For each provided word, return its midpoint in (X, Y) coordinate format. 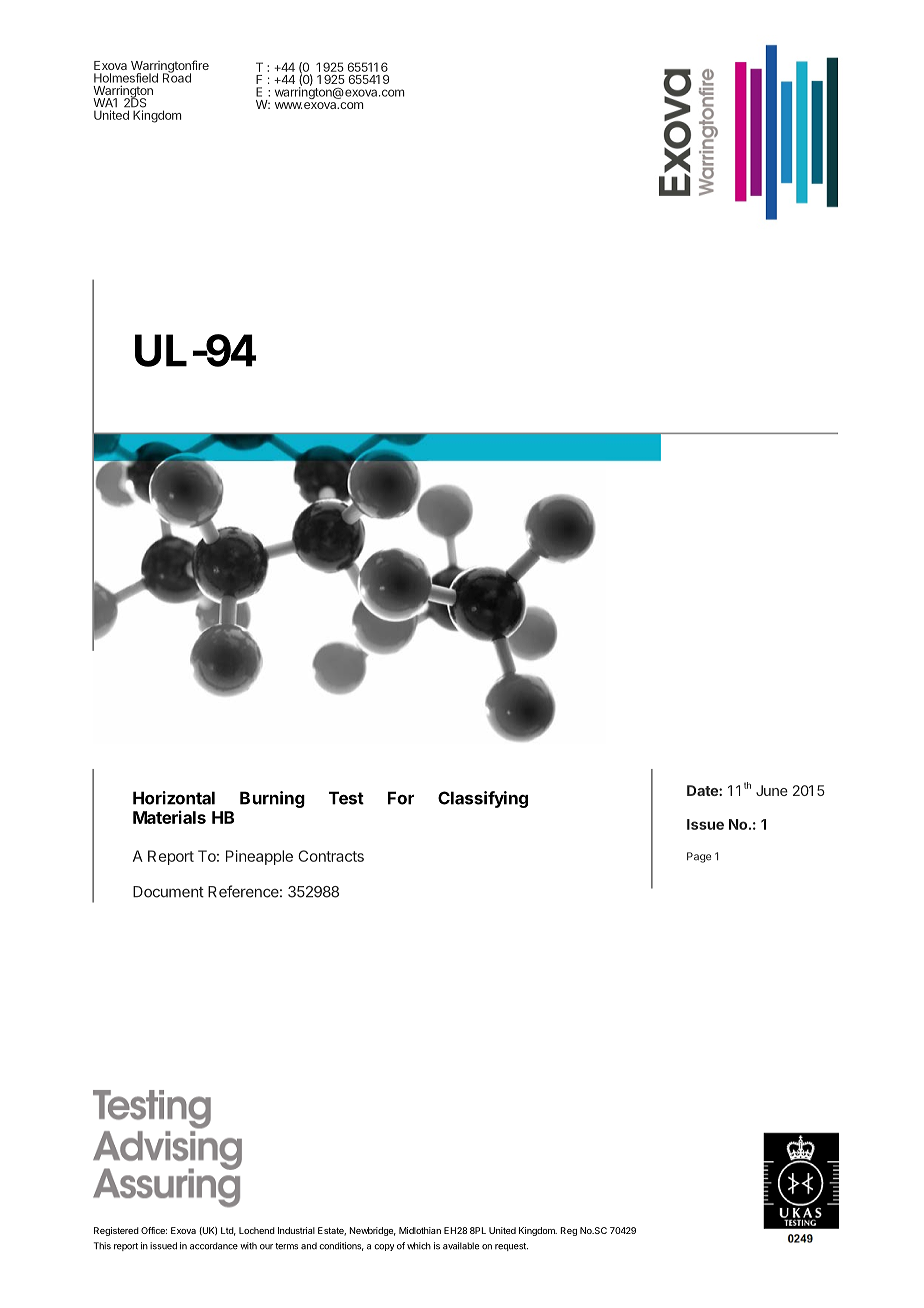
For (401, 798)
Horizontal (174, 798)
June (772, 790)
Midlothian (420, 1230)
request (511, 1247)
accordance (214, 1246)
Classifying (483, 799)
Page (699, 857)
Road (177, 77)
